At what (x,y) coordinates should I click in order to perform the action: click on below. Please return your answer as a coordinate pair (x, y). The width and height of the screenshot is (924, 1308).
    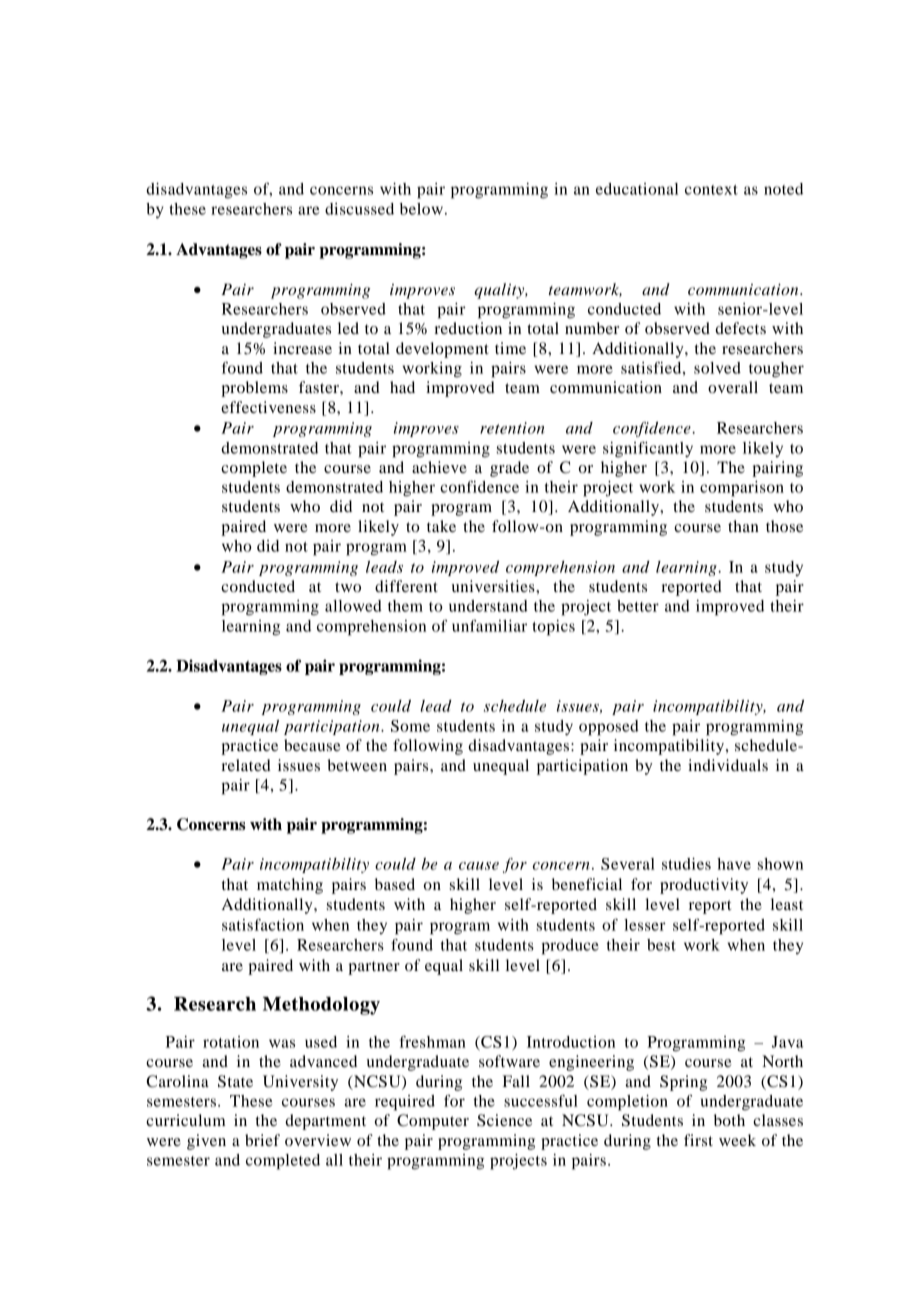
    Looking at the image, I should click on (421, 209).
